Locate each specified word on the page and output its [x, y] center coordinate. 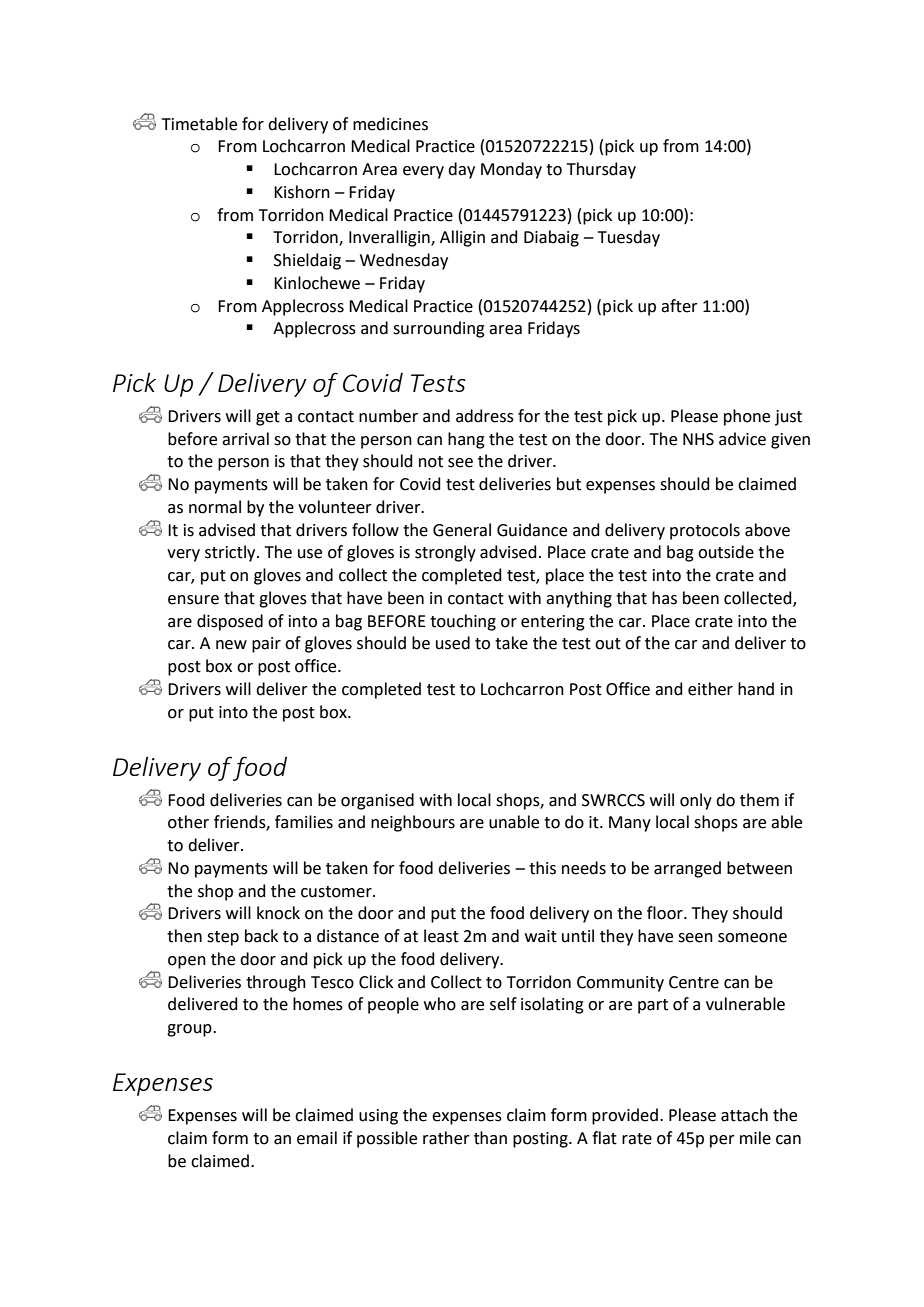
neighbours [413, 823]
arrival [245, 439]
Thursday [601, 170]
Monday [511, 170]
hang [466, 440]
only [696, 801]
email [317, 1138]
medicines [390, 124]
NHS [698, 439]
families [304, 822]
